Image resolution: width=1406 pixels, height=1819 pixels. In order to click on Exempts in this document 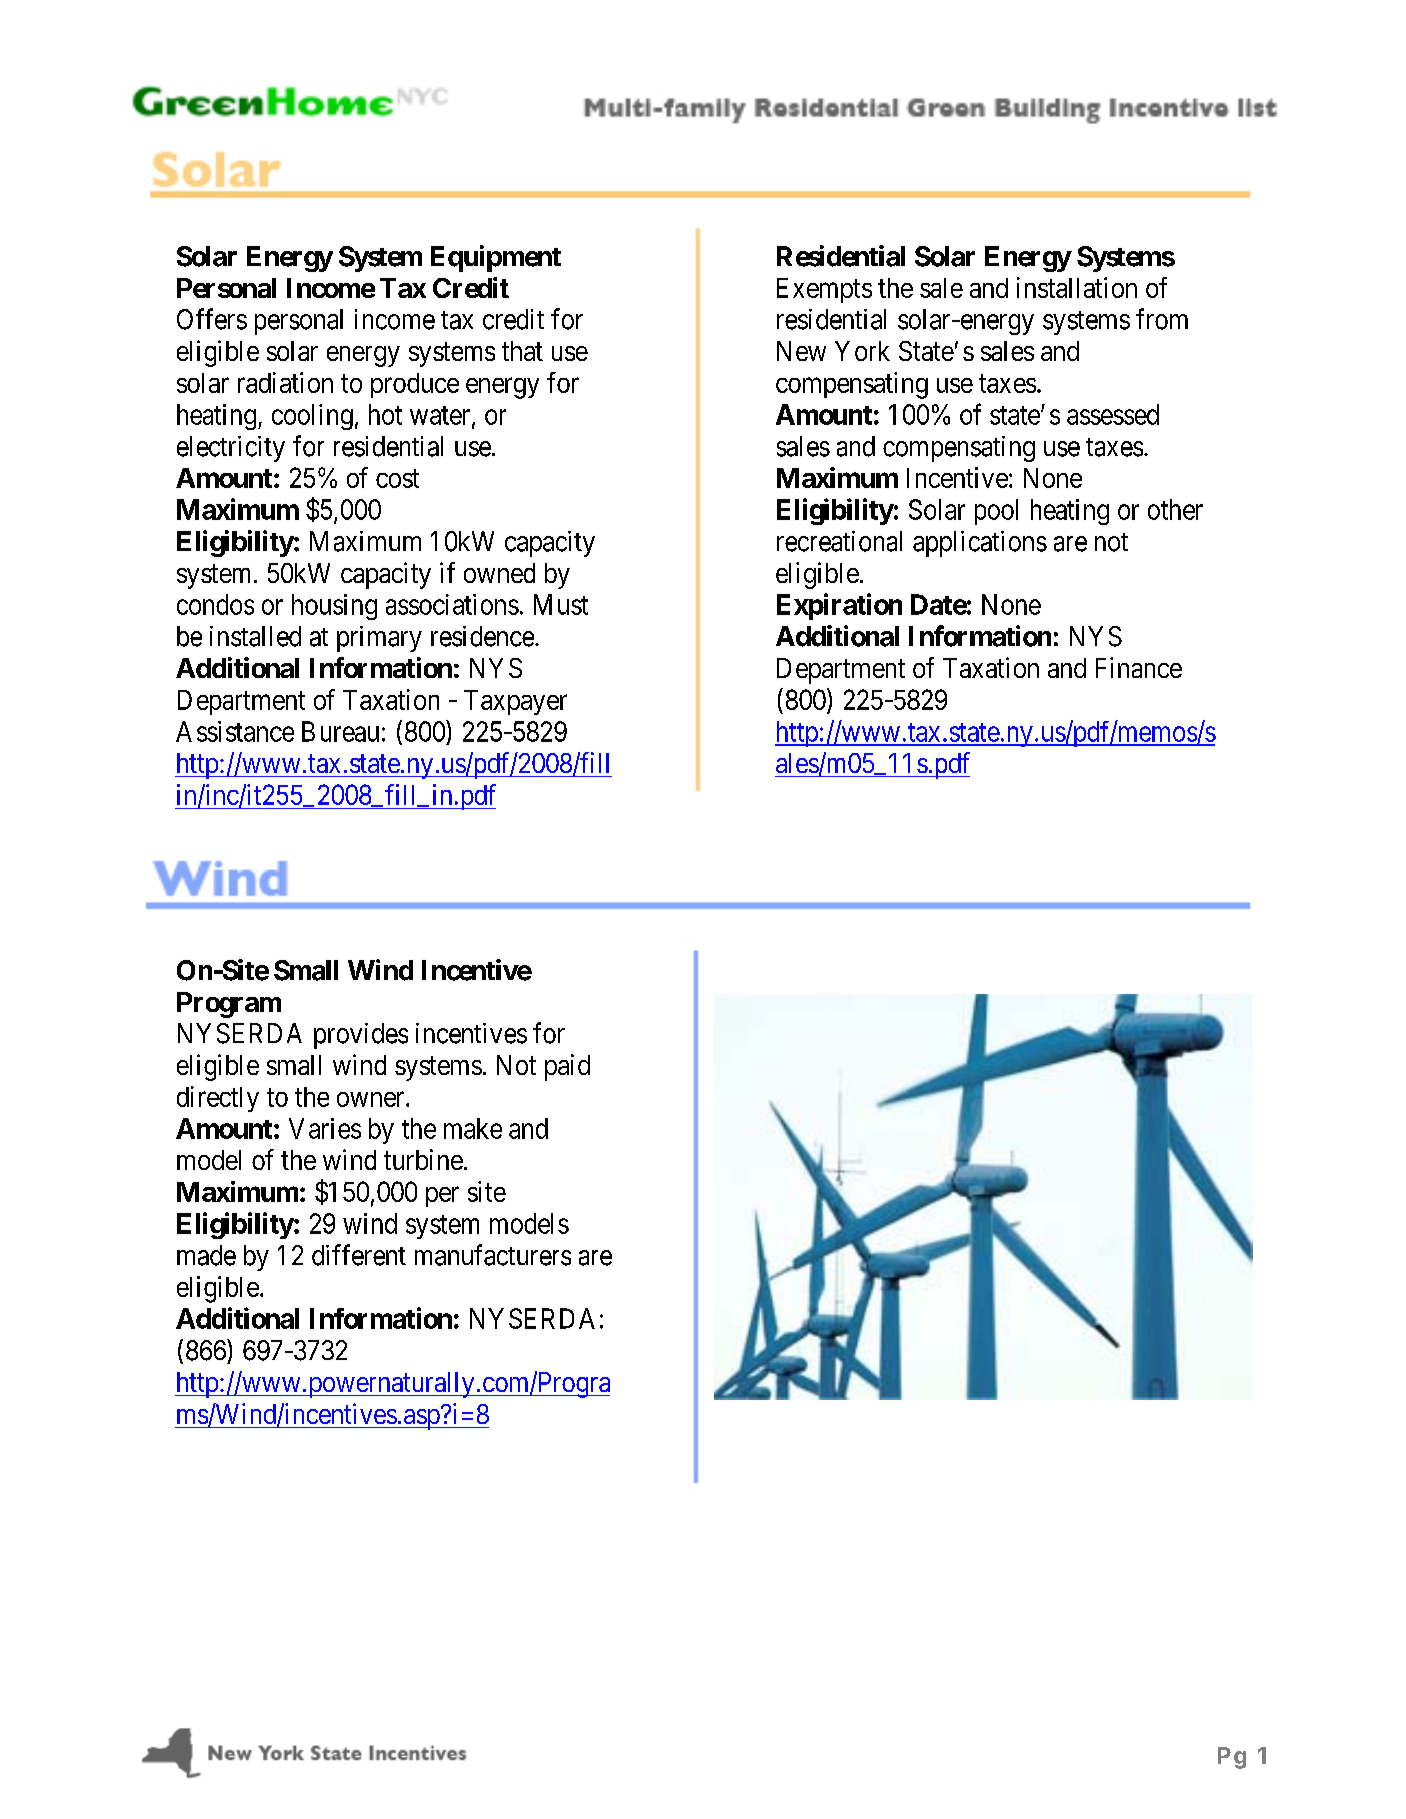, I will do `click(824, 290)`.
